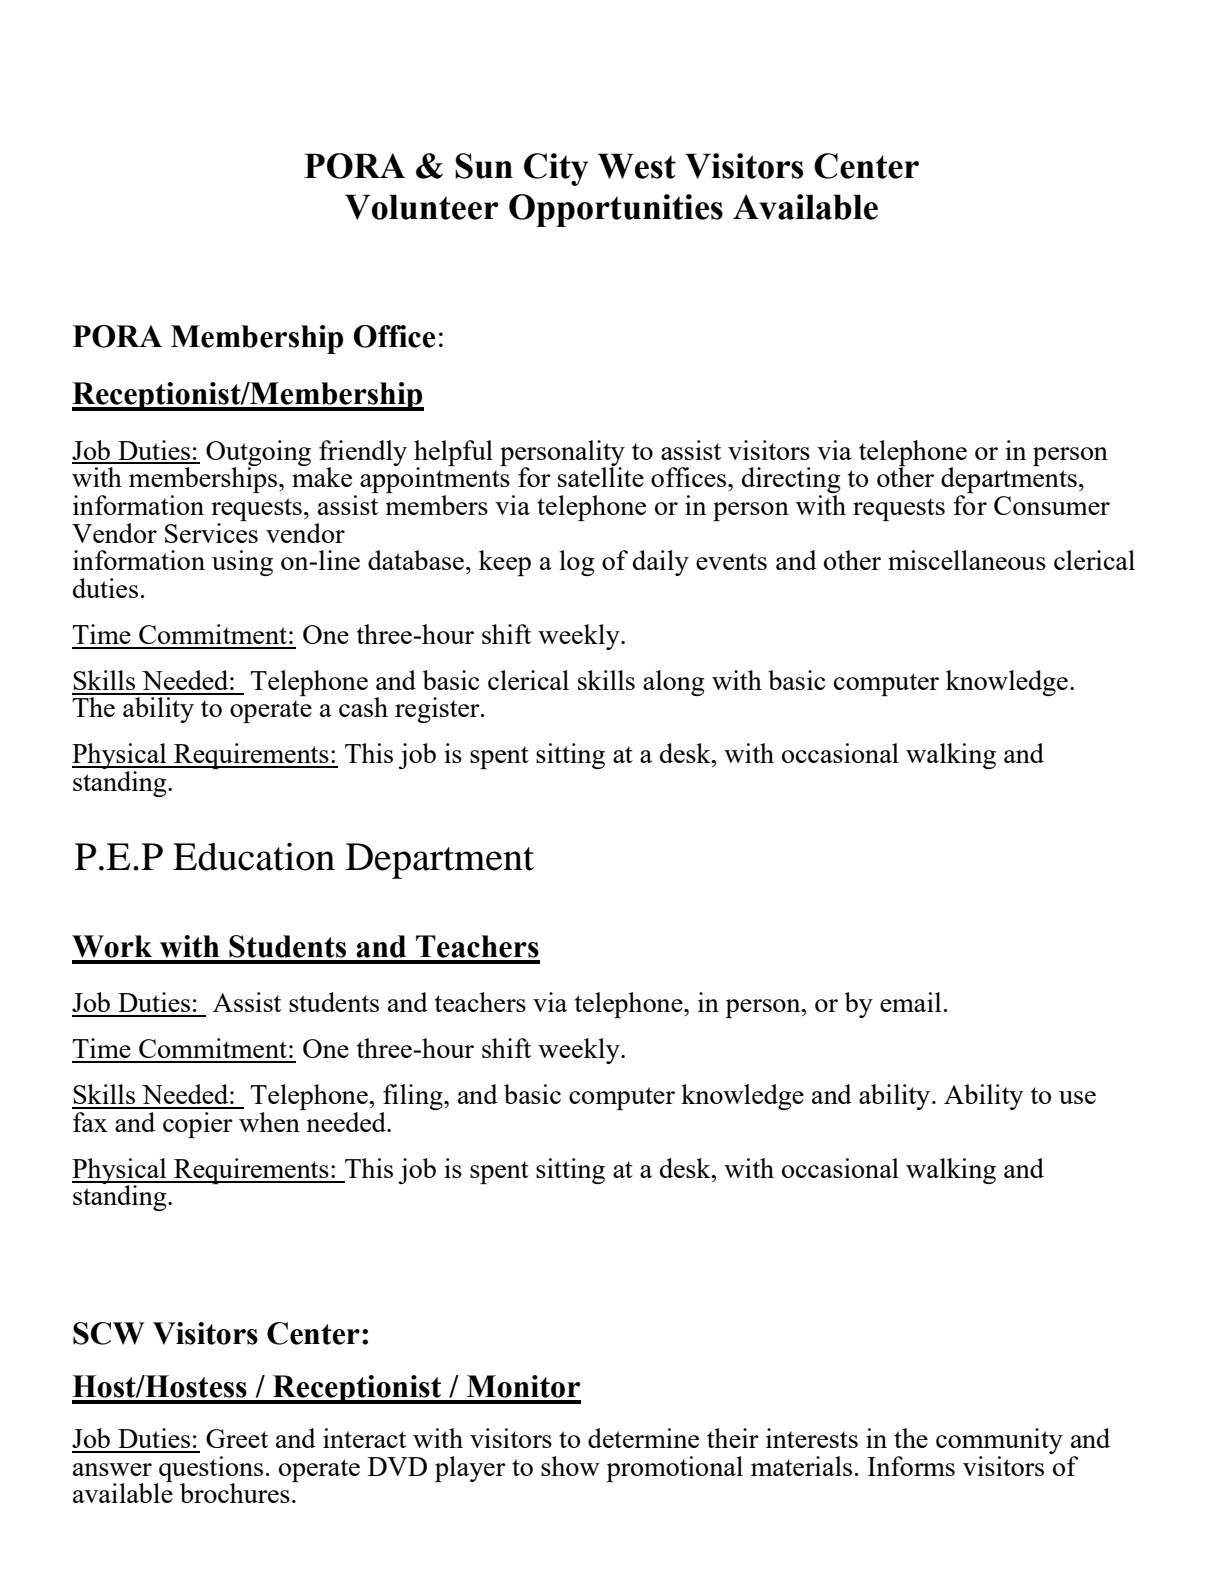 The height and width of the screenshot is (1584, 1224). Describe the element at coordinates (601, 477) in the screenshot. I see `satellite` at that location.
